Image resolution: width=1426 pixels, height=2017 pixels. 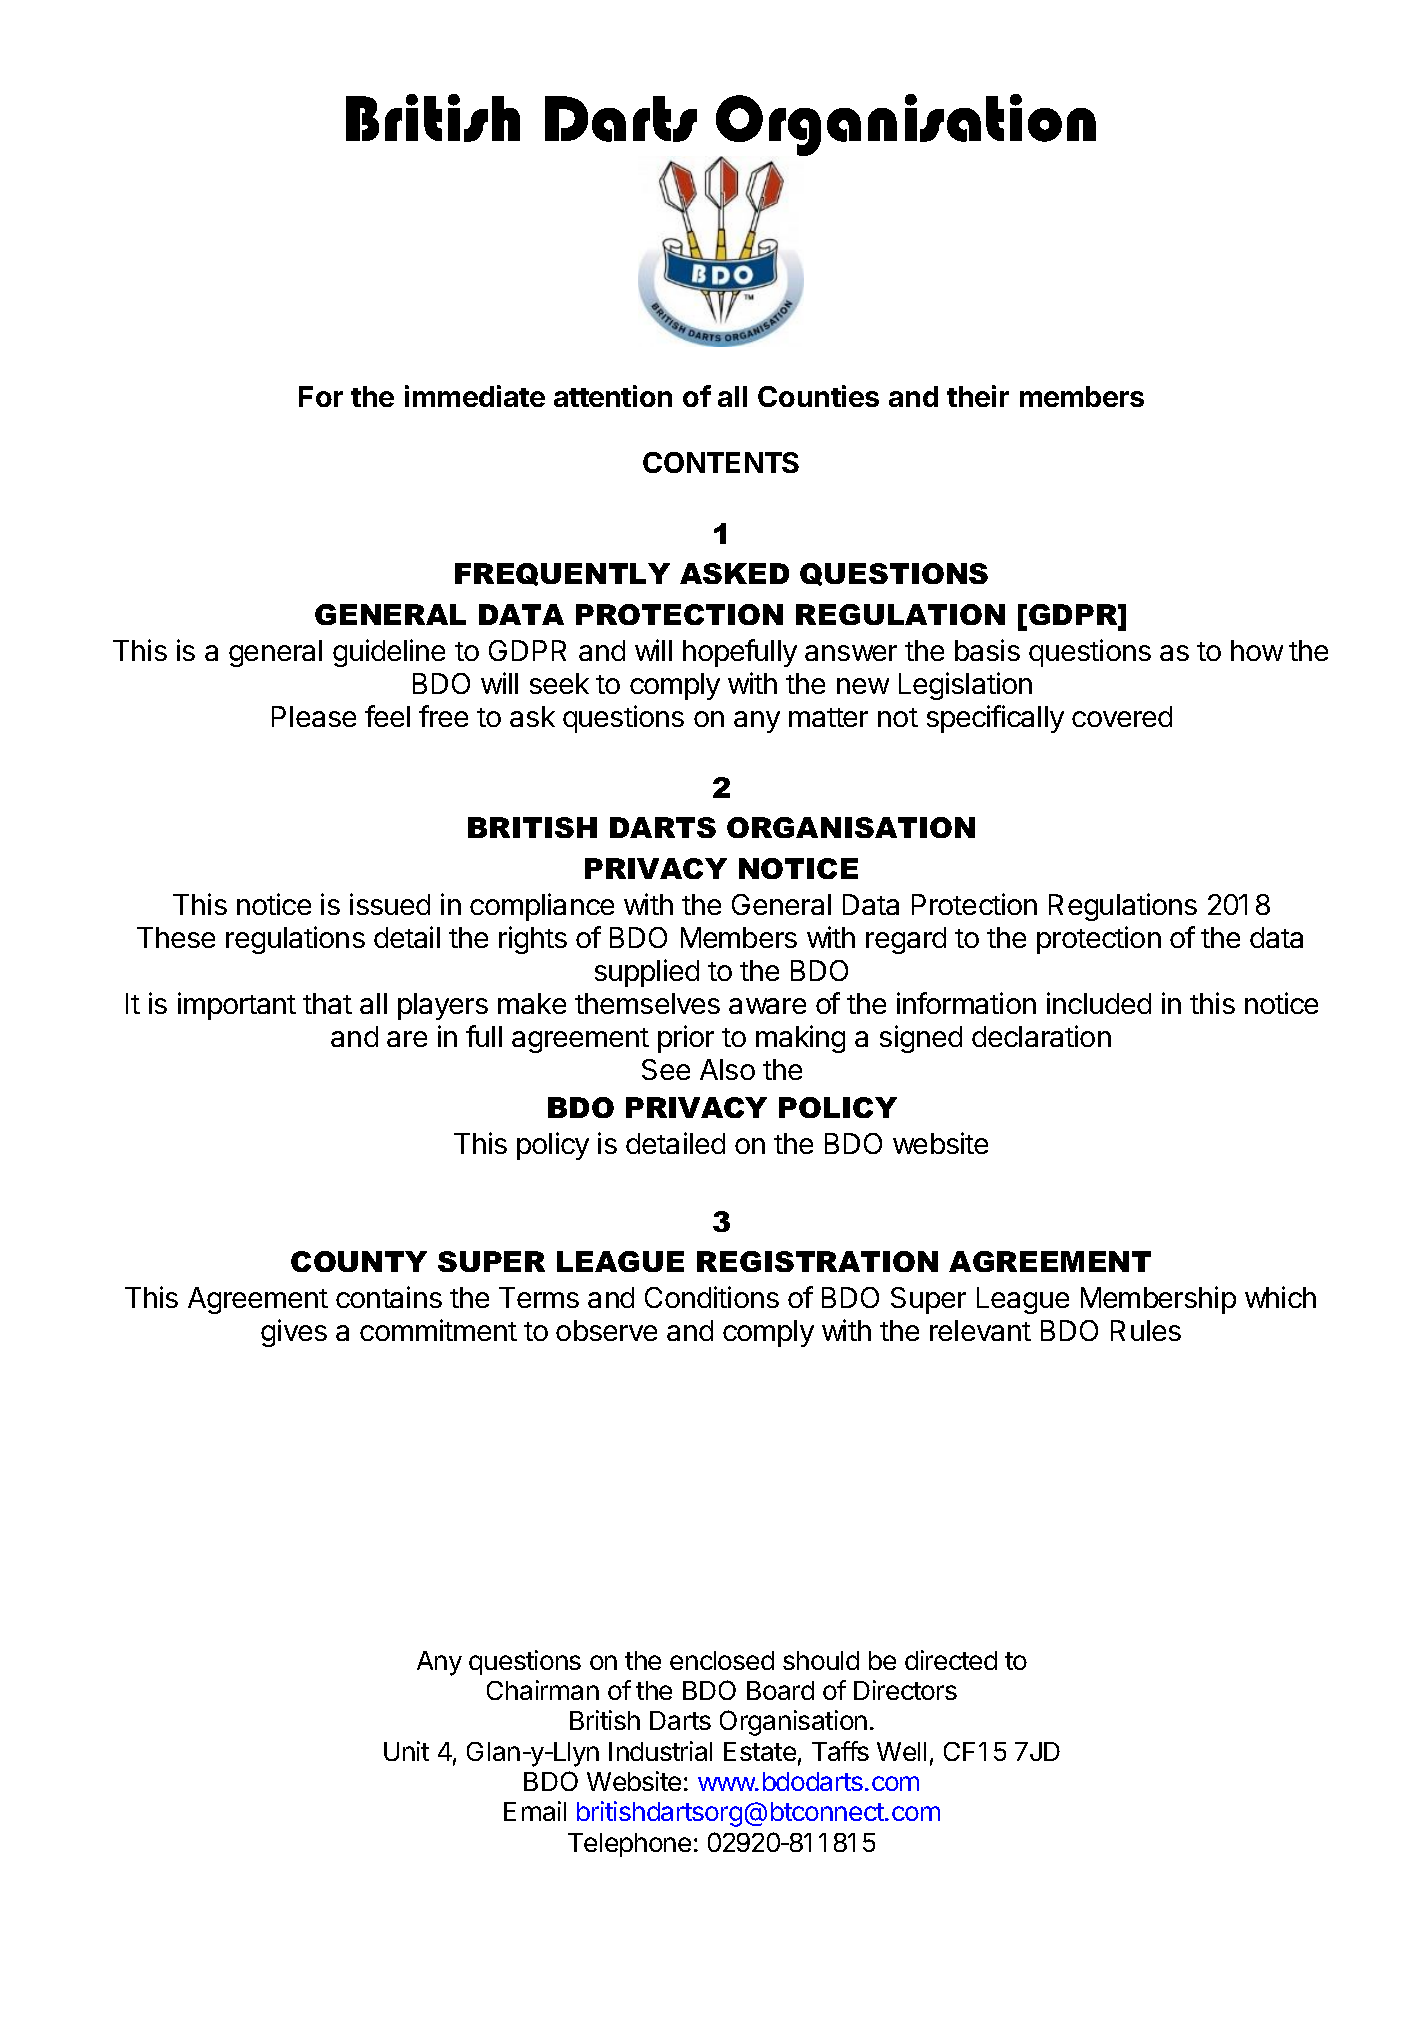 What do you see at coordinates (294, 1333) in the screenshot?
I see `gives` at bounding box center [294, 1333].
